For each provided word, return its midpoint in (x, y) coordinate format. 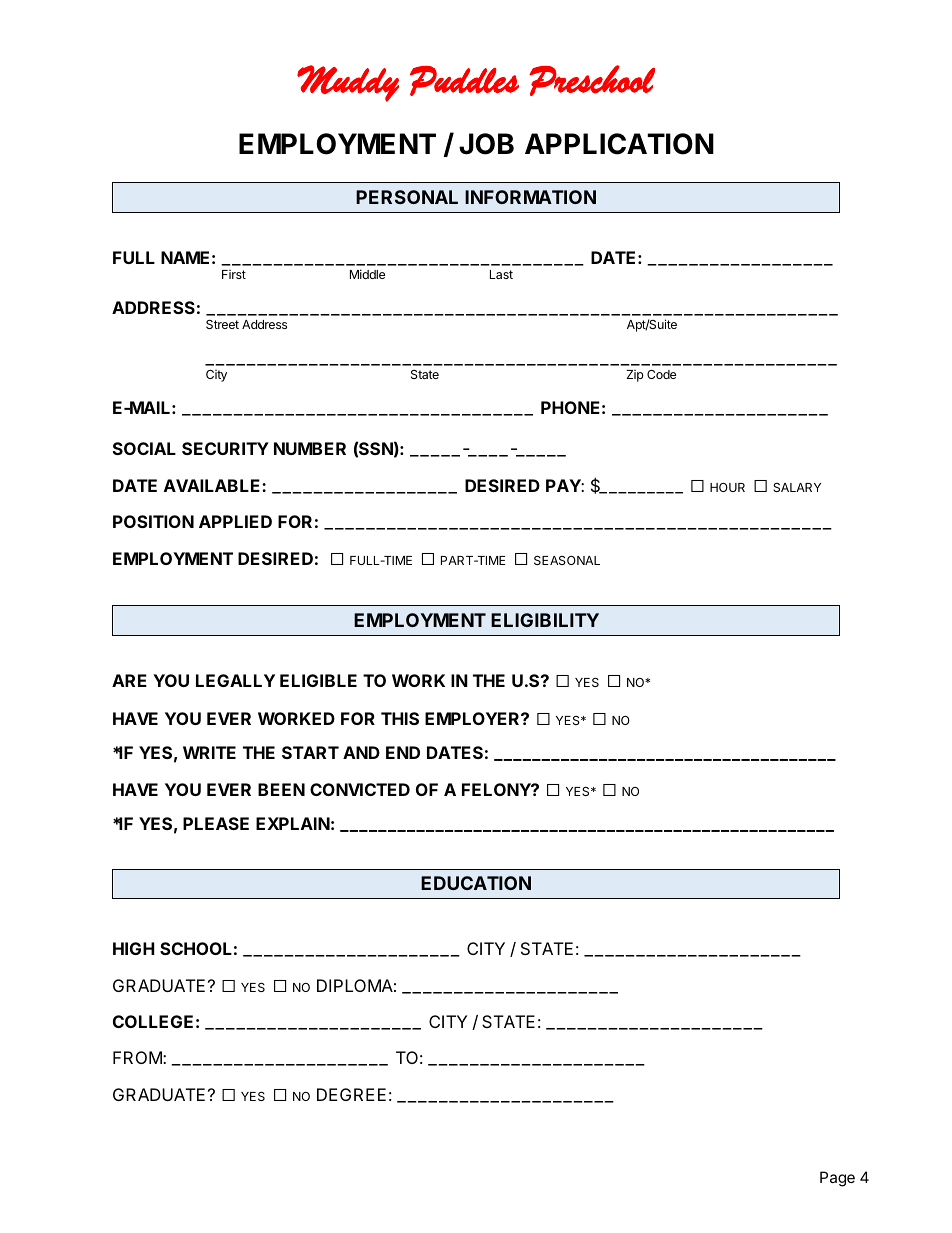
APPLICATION (619, 144)
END (403, 752)
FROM (138, 1057)
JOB (486, 144)
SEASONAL (567, 560)
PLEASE (216, 823)
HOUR (727, 487)
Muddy (348, 83)
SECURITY (225, 448)
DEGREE (351, 1094)
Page (837, 1179)
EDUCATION (476, 883)
